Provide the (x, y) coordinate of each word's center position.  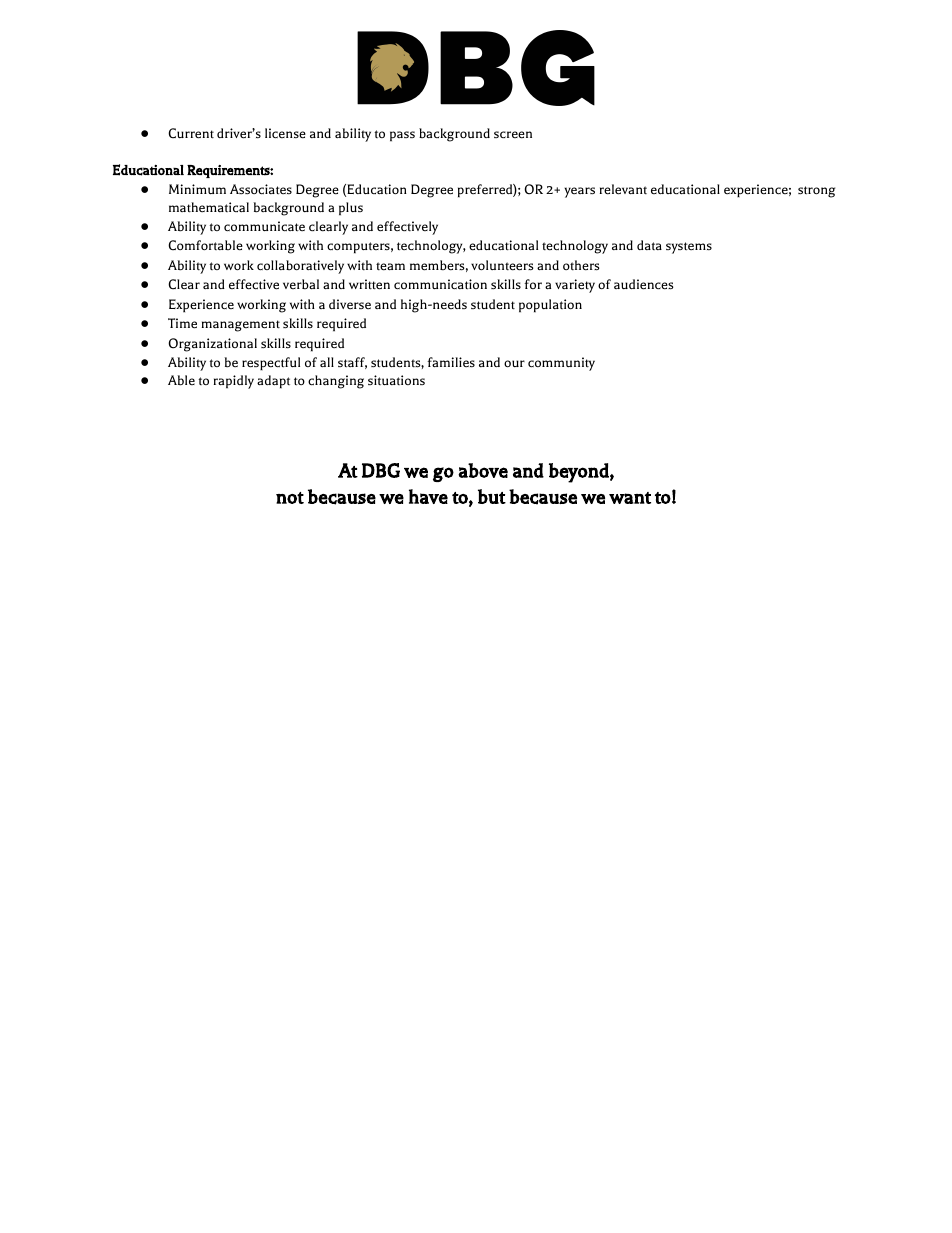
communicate (264, 226)
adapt (273, 382)
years (579, 192)
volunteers (502, 265)
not (290, 498)
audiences (643, 284)
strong (816, 192)
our (514, 363)
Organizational (212, 345)
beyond (579, 473)
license (285, 133)
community (561, 364)
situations (396, 380)
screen (513, 135)
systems (689, 248)
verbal (301, 284)
